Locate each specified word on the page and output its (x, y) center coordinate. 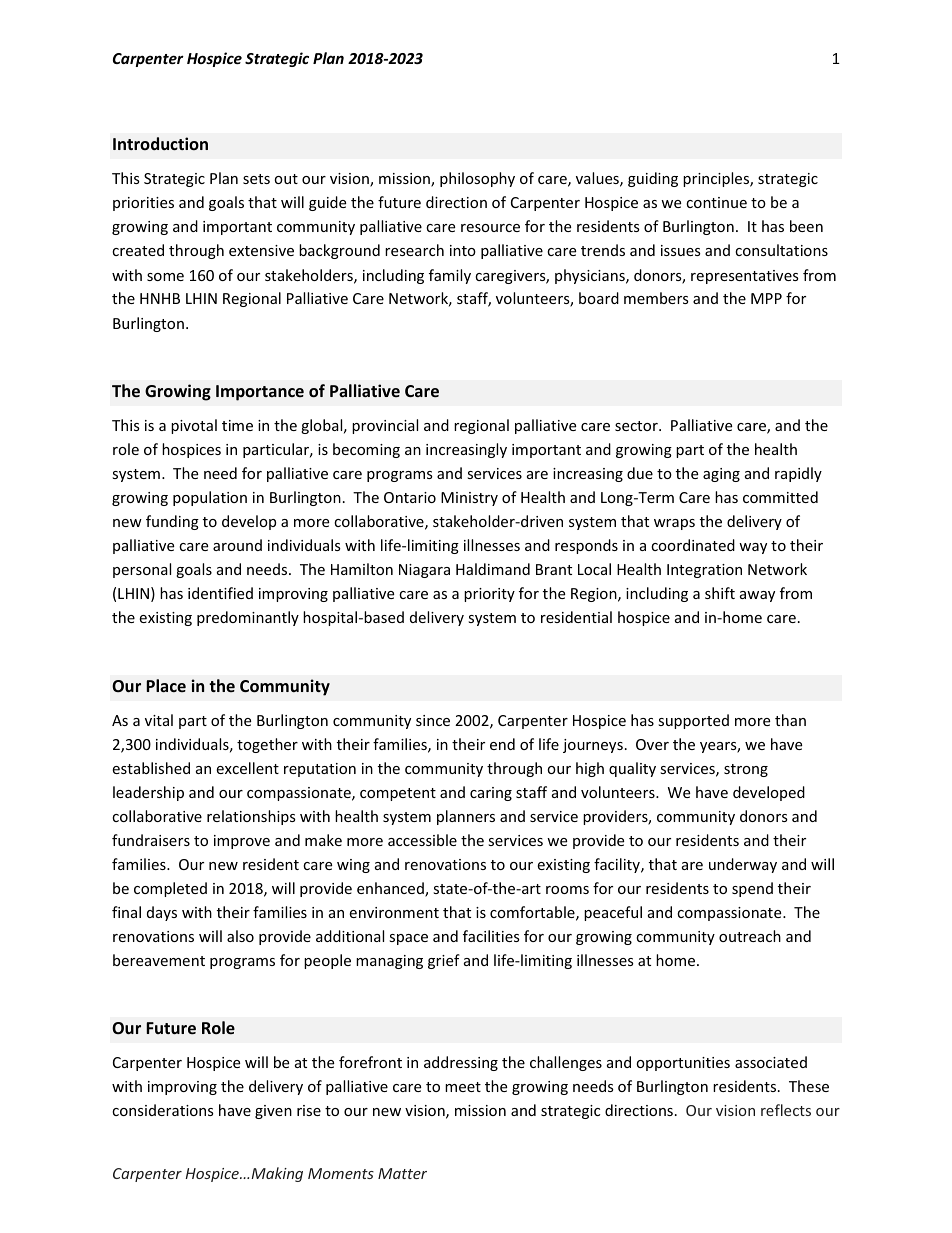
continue (716, 202)
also (240, 936)
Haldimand (493, 569)
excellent (247, 768)
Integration (704, 571)
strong (746, 770)
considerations (163, 1110)
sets (256, 179)
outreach (750, 936)
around (237, 545)
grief (444, 961)
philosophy (477, 179)
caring (491, 794)
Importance (260, 393)
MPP (766, 298)
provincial (385, 426)
